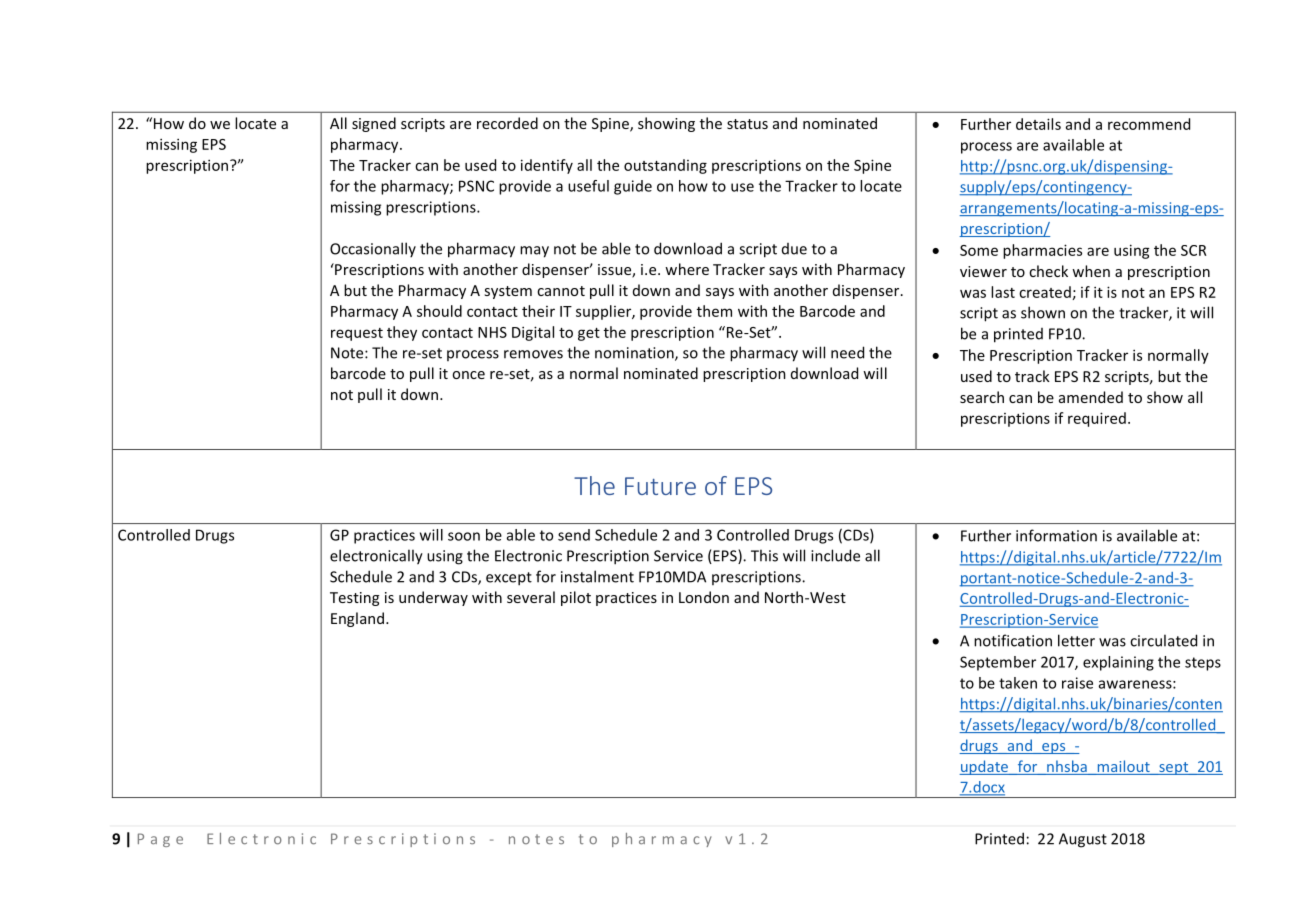  What do you see at coordinates (1056, 535) in the page?
I see `information` at bounding box center [1056, 535].
